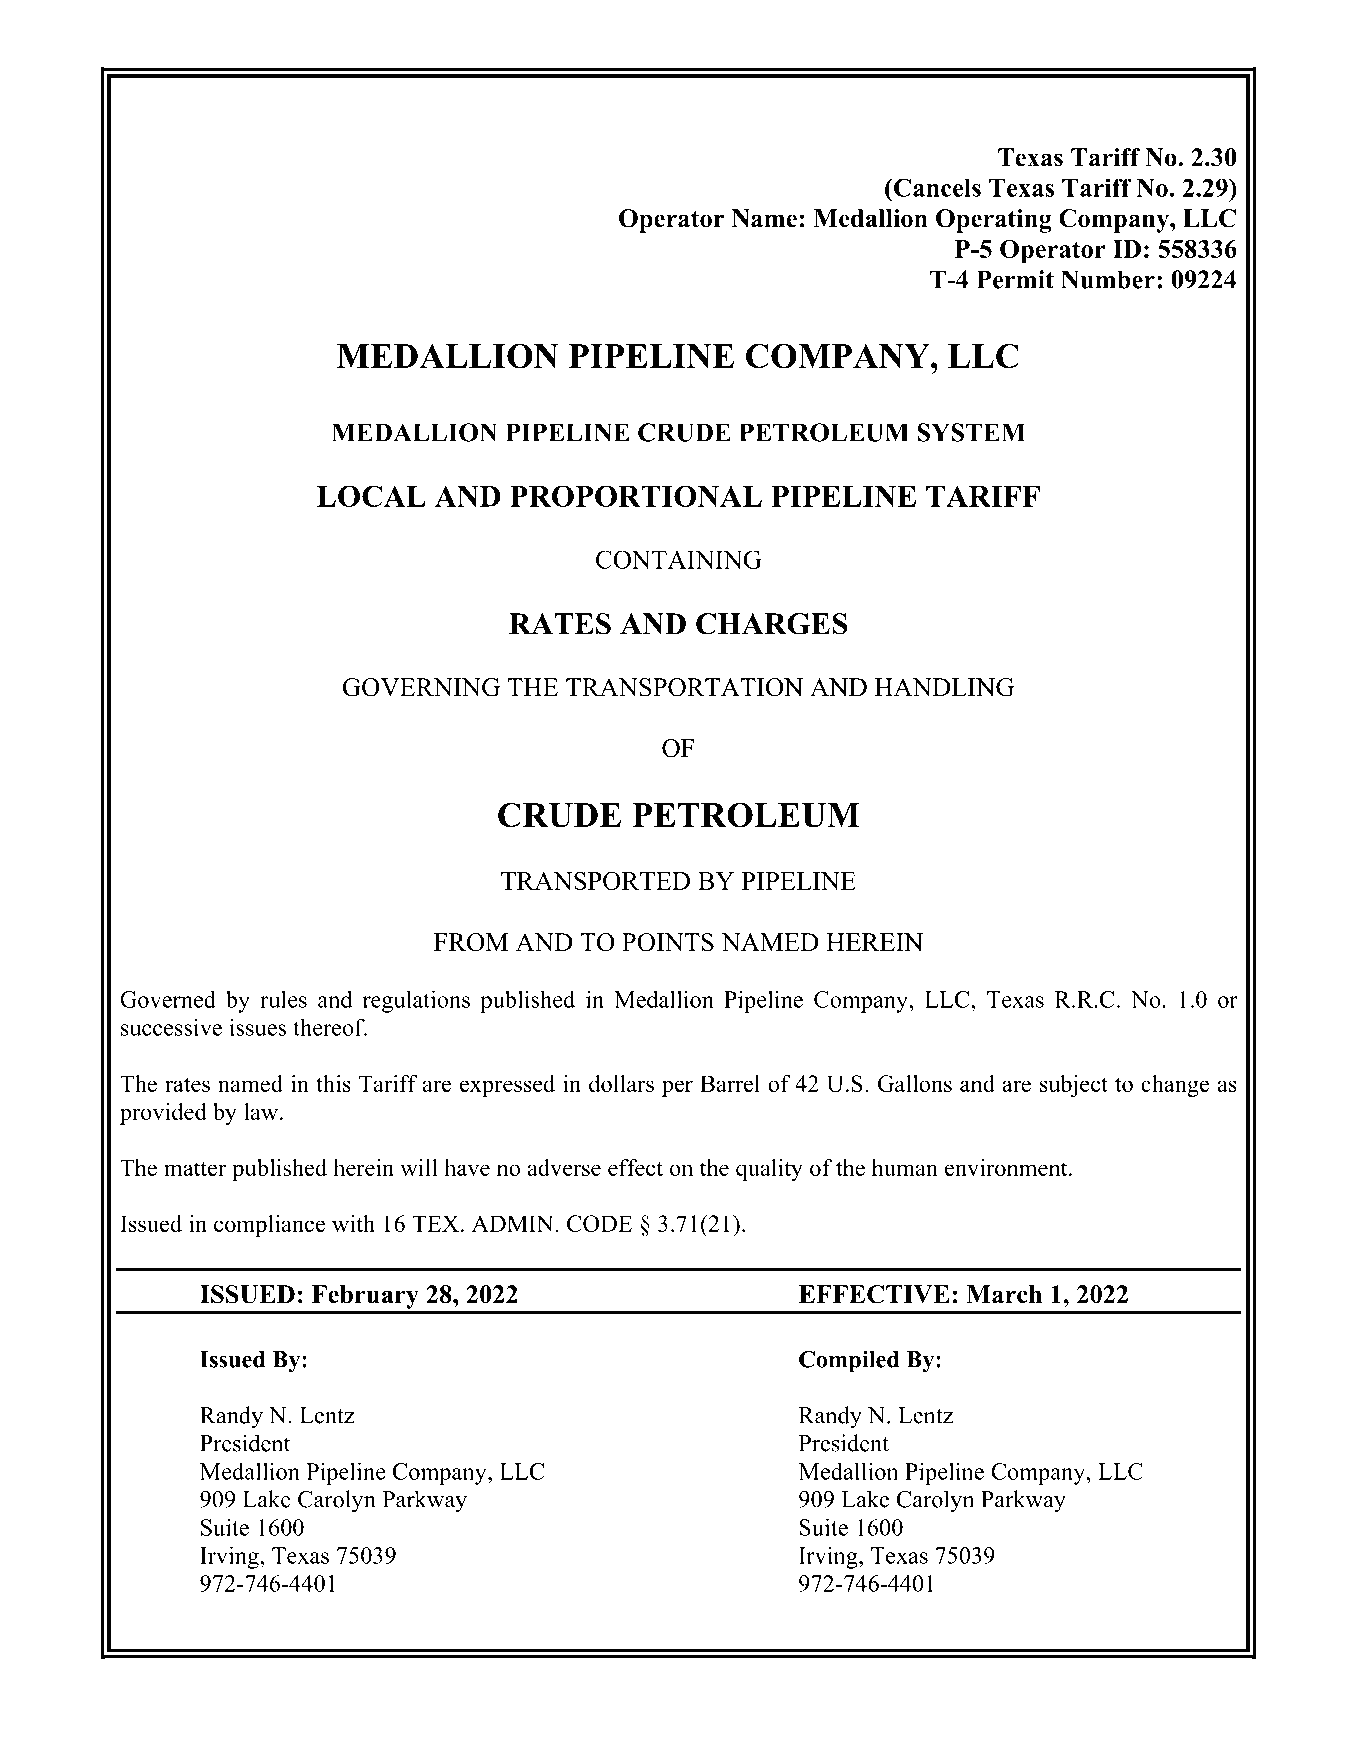 Image resolution: width=1357 pixels, height=1756 pixels. Describe the element at coordinates (994, 221) in the screenshot. I see `Operating` at that location.
